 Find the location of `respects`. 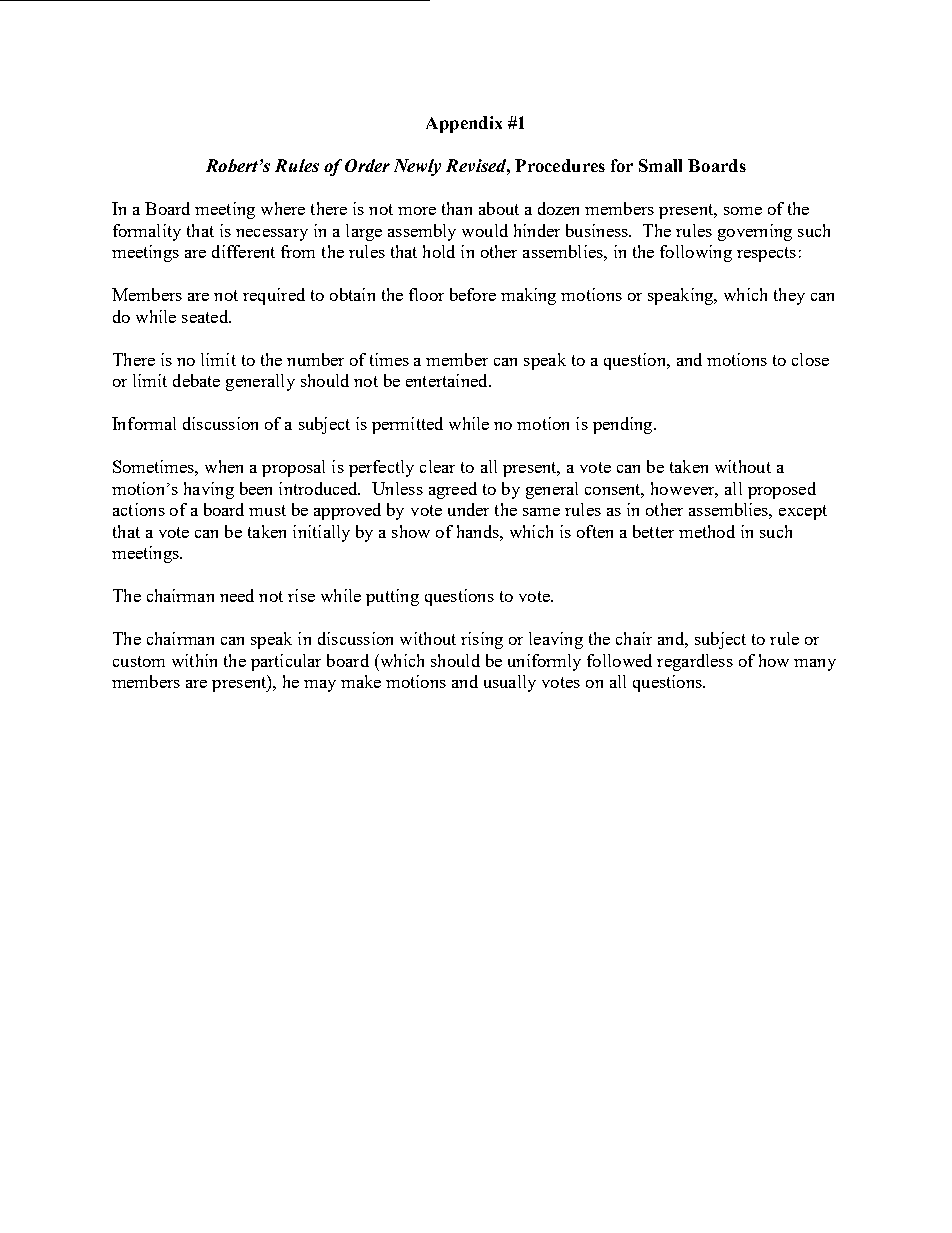

respects is located at coordinates (766, 254).
